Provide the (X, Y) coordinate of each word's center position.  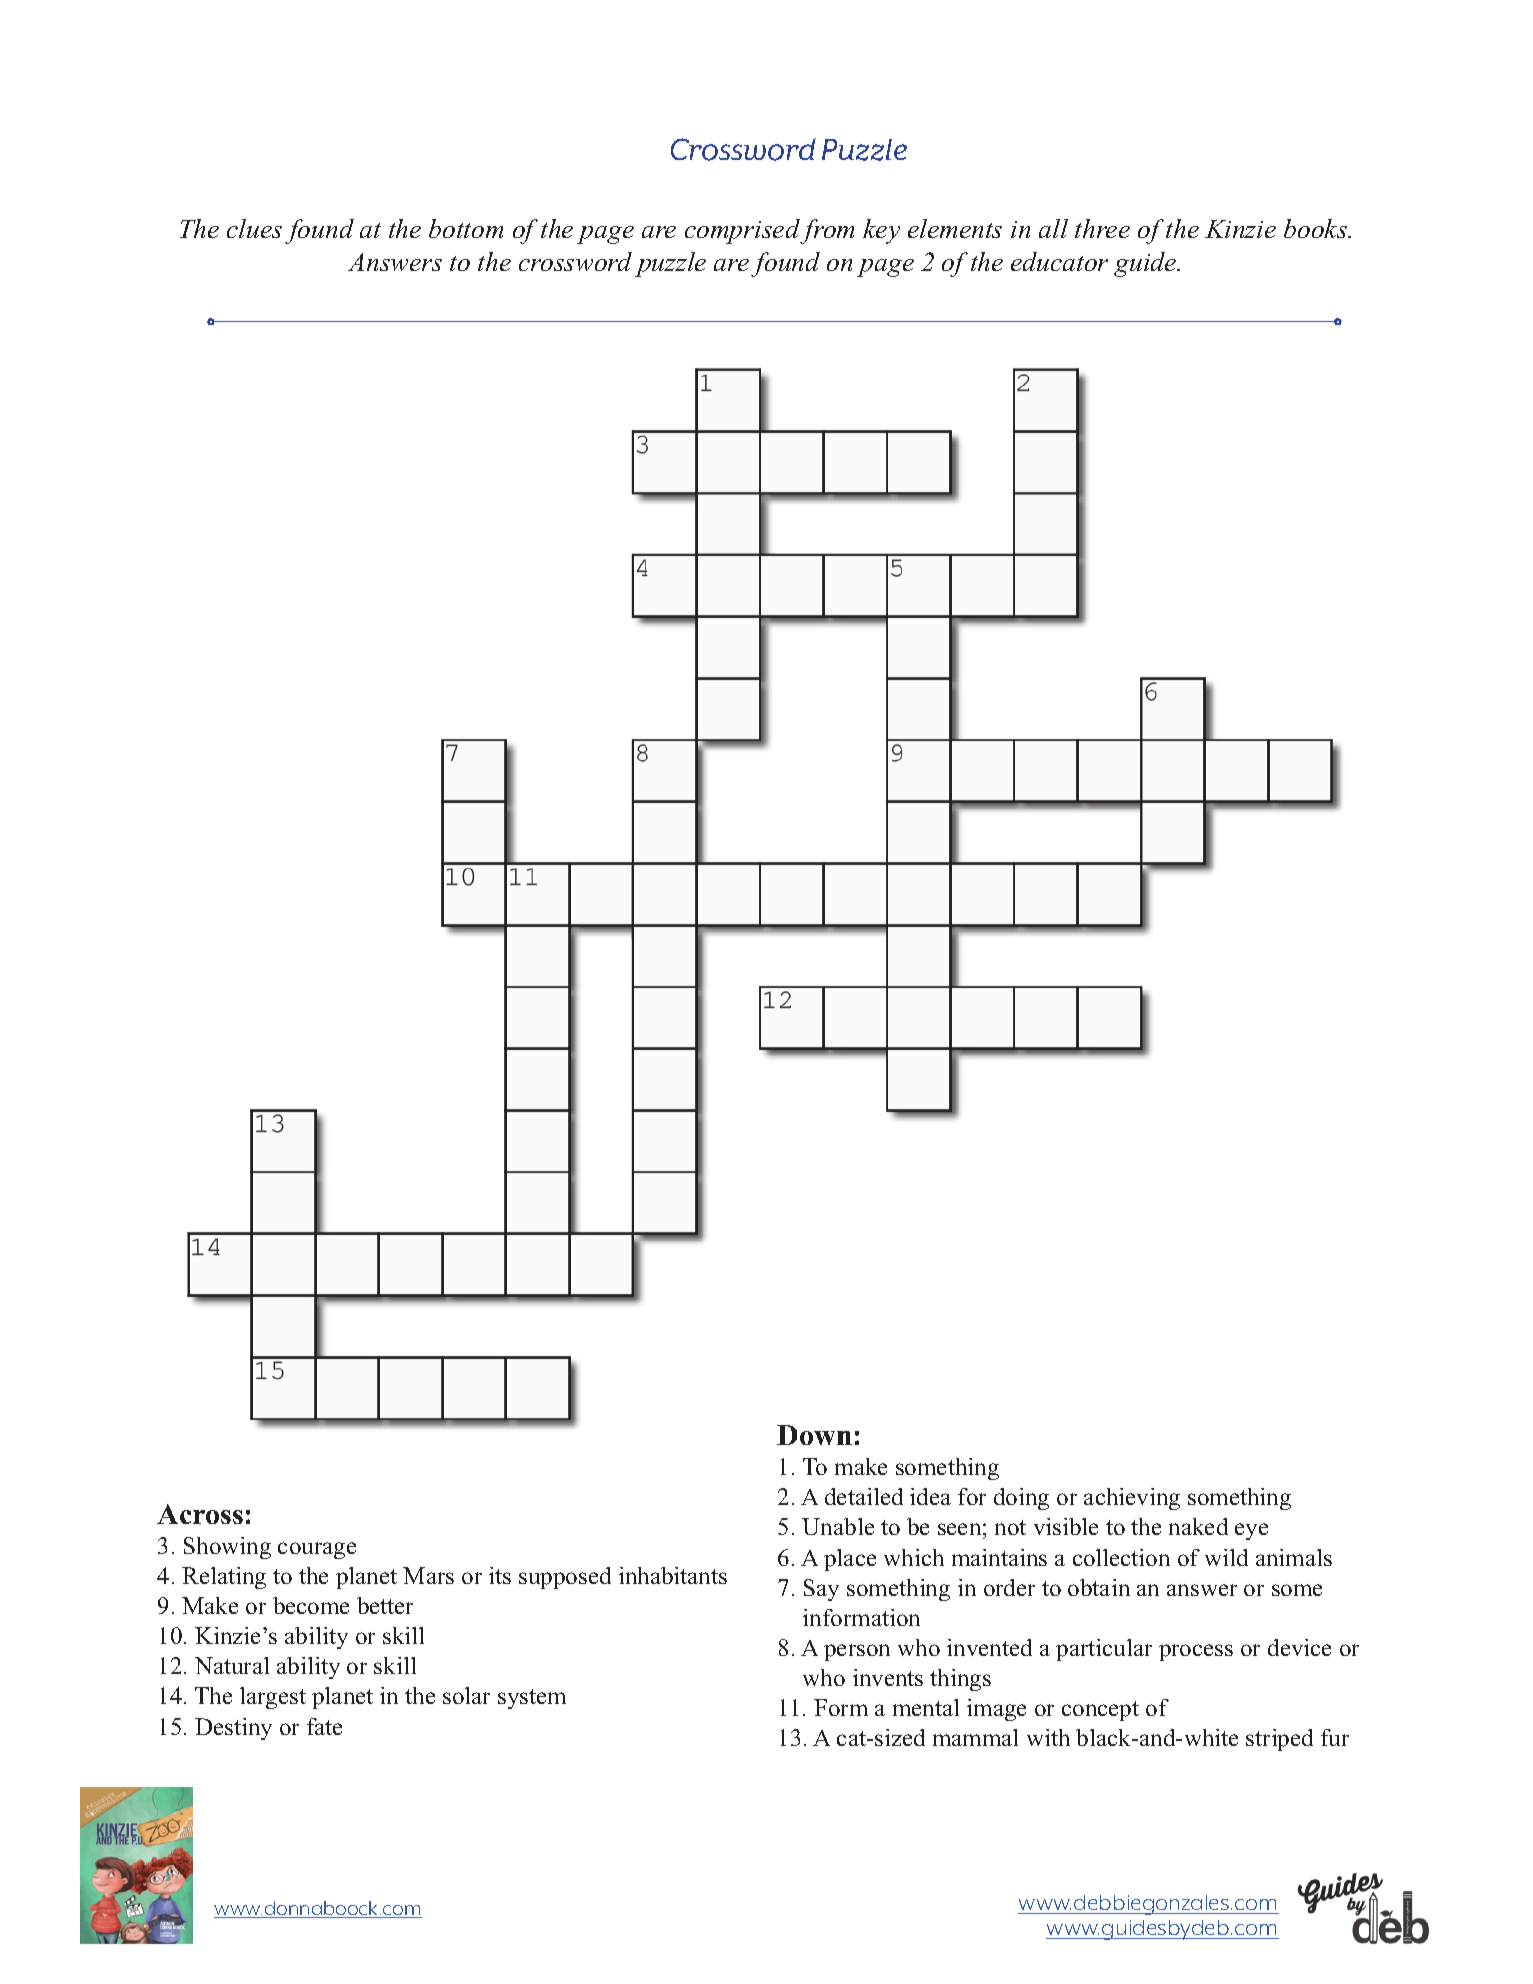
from (827, 231)
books (1316, 228)
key (881, 231)
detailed (864, 1496)
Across (200, 1514)
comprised (743, 231)
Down (814, 1435)
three (1102, 228)
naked (1198, 1526)
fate (324, 1726)
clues (254, 228)
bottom (466, 228)
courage (317, 1550)
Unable (838, 1526)
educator (1059, 261)
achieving (1132, 1499)
